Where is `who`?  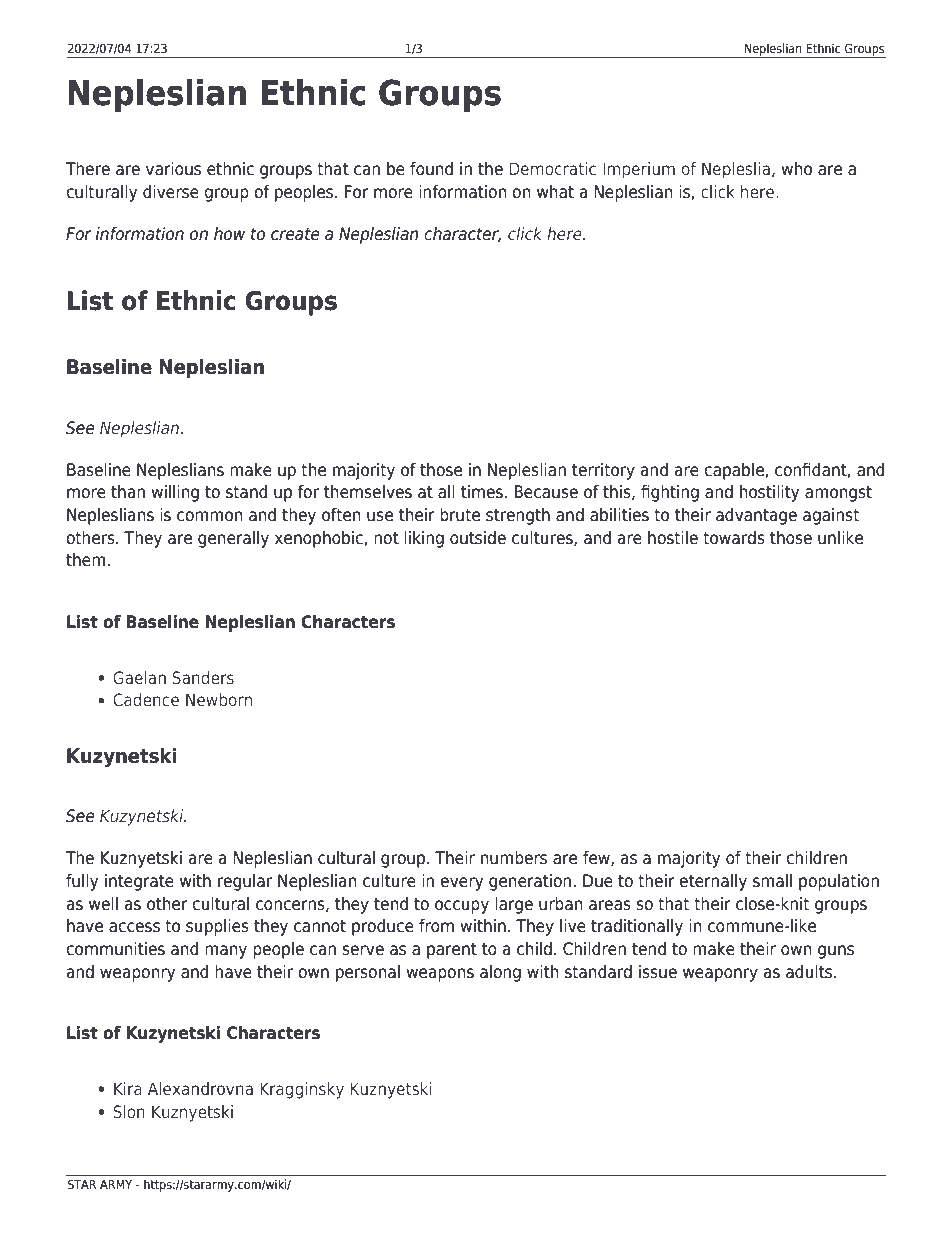
who is located at coordinates (796, 169).
